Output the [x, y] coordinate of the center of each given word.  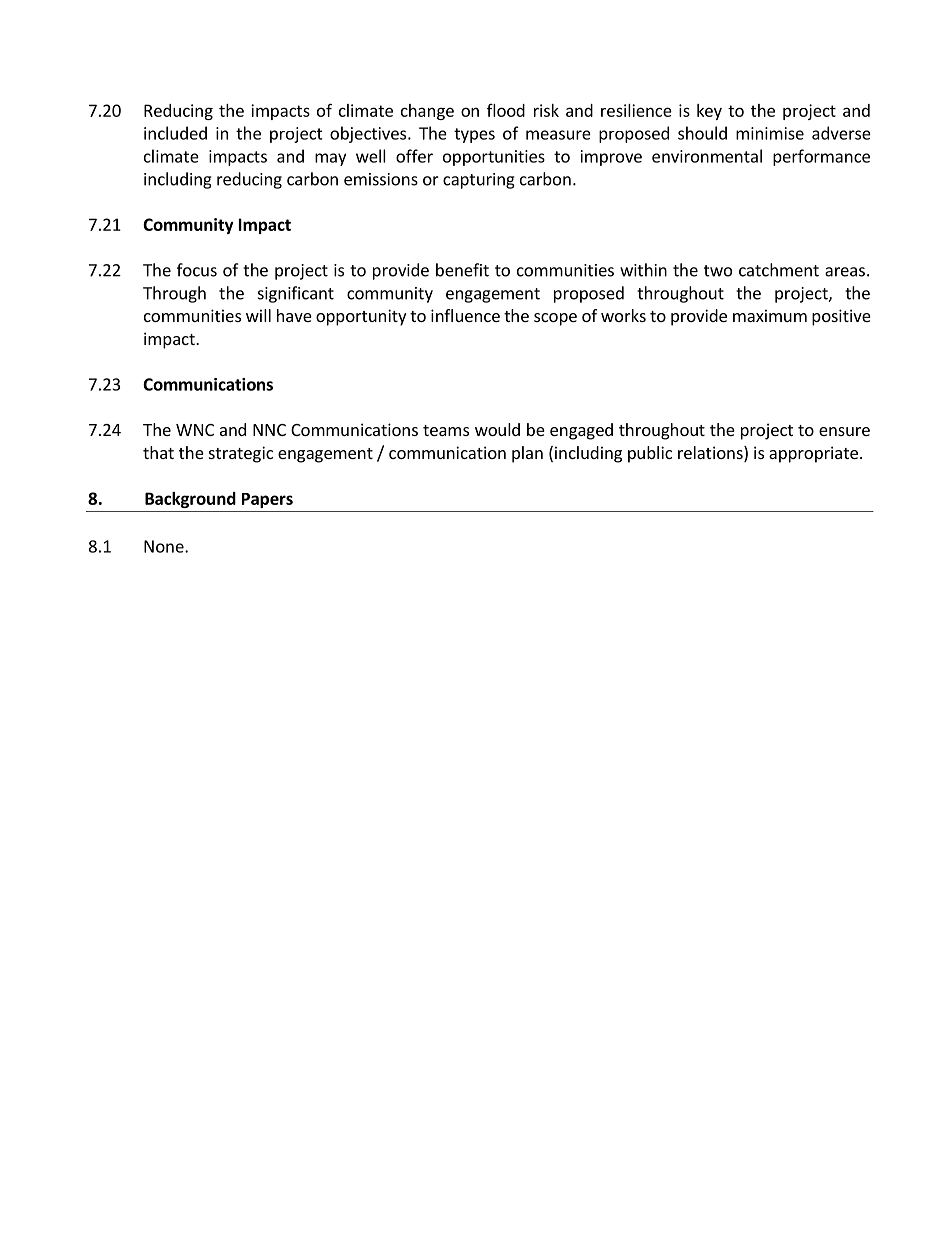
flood [506, 110]
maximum [770, 315]
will [258, 315]
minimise [770, 133]
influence [465, 315]
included [175, 133]
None [165, 546]
